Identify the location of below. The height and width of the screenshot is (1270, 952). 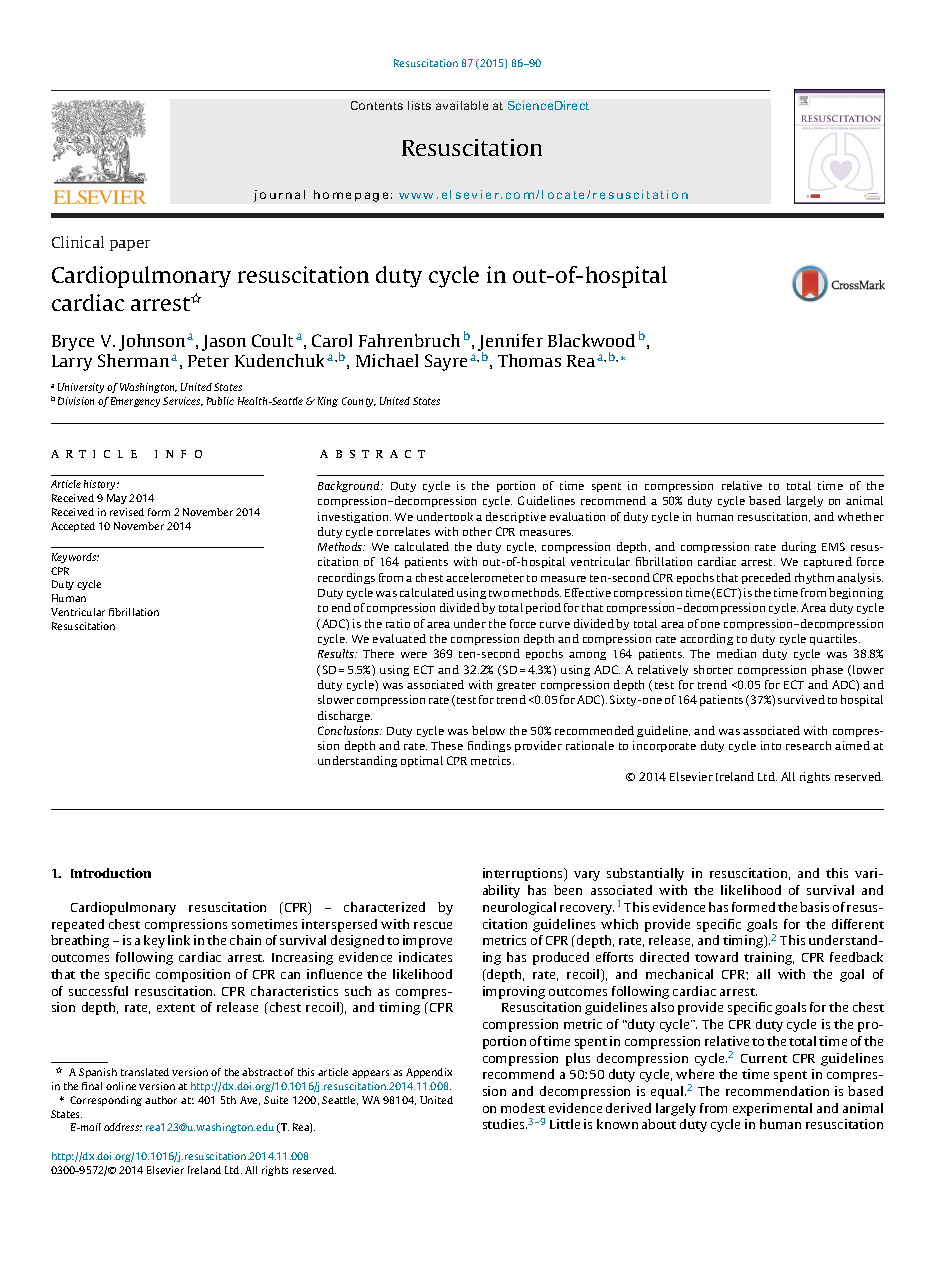
(488, 730).
